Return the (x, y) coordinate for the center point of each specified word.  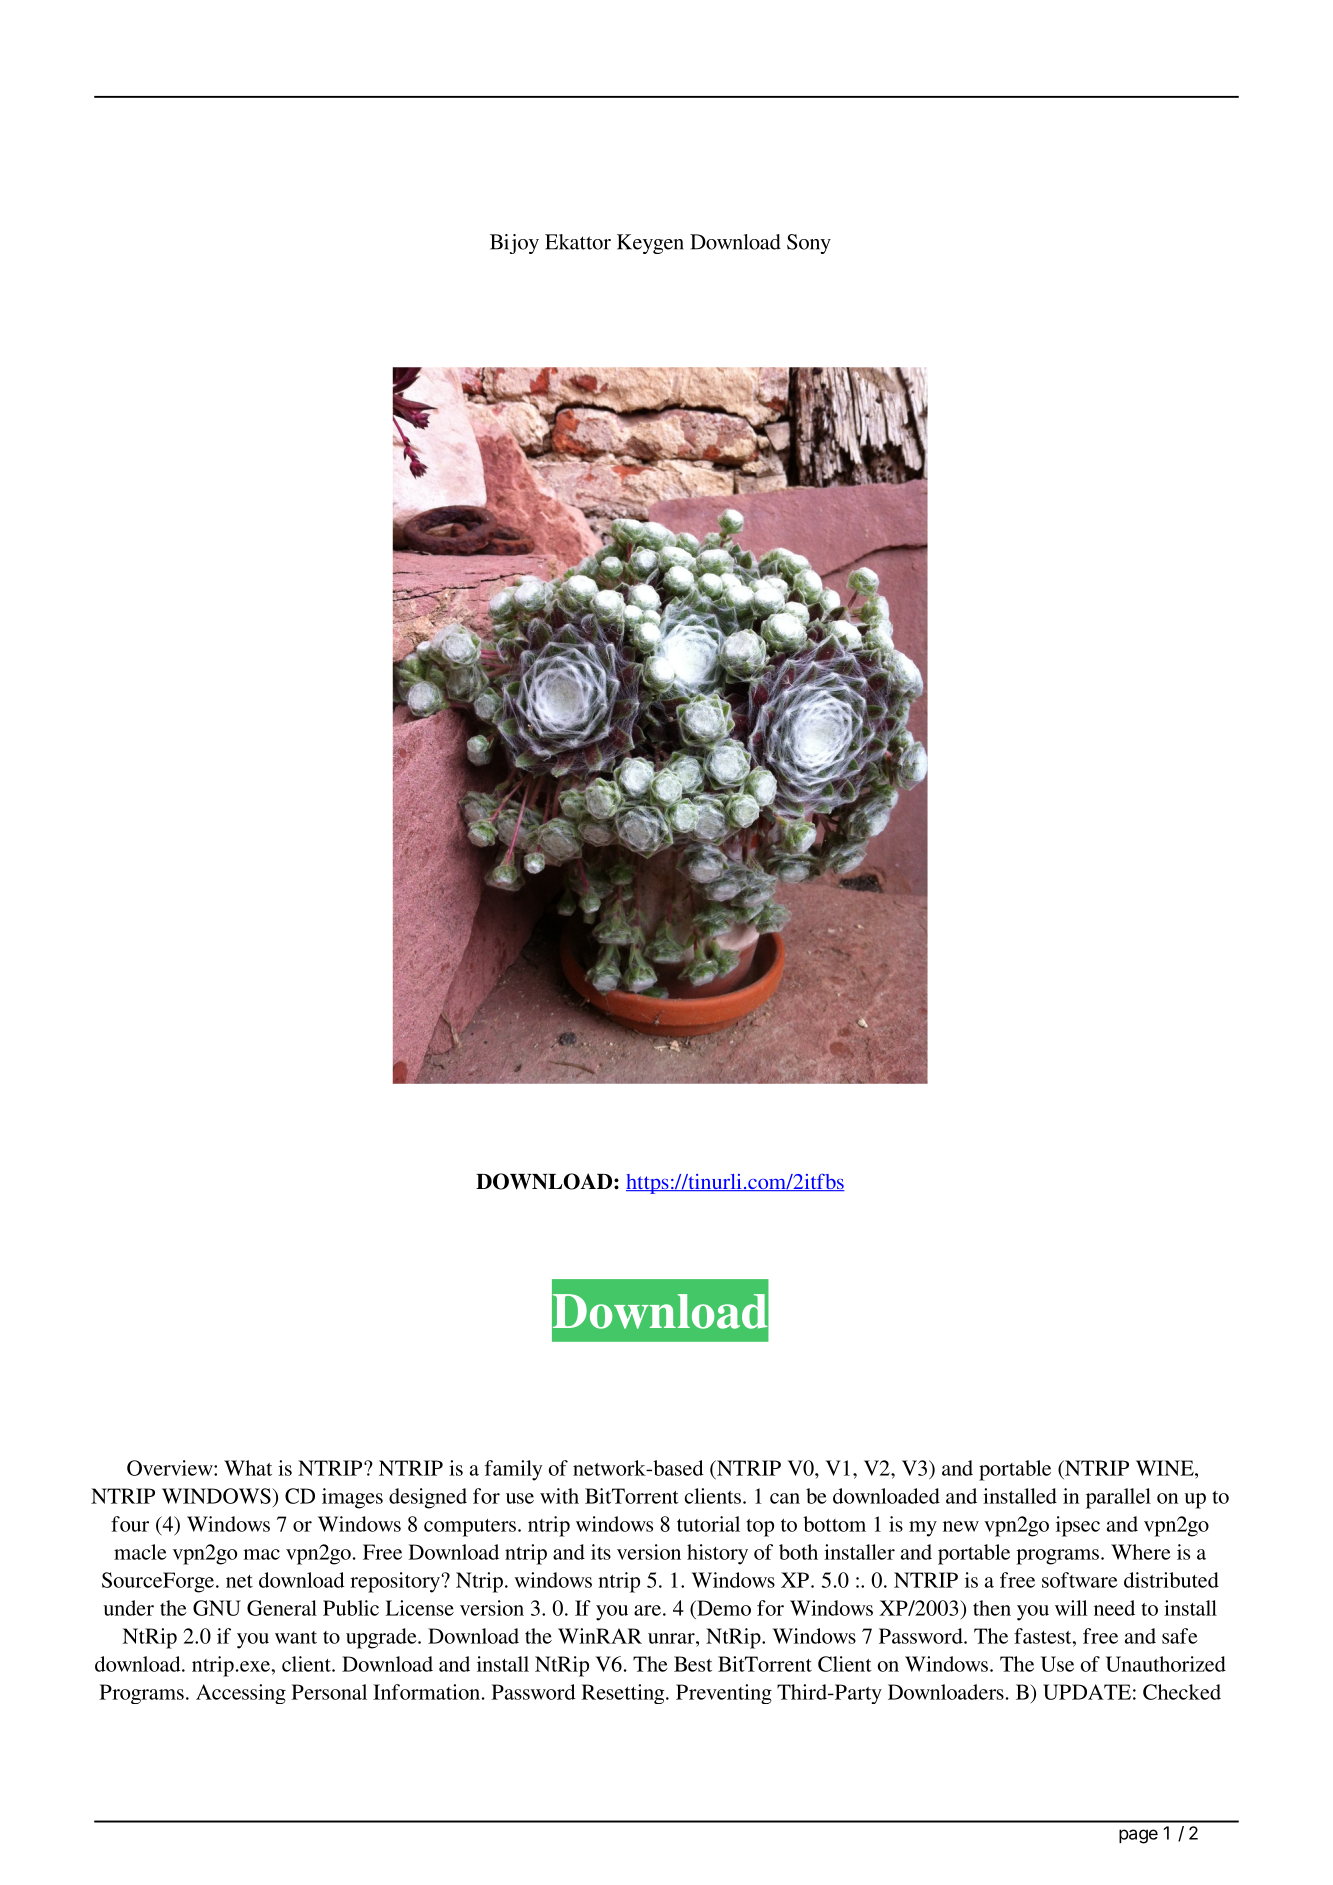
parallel (1118, 1498)
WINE (1166, 1468)
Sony (809, 244)
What (248, 1468)
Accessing (241, 1694)
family (513, 1470)
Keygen (650, 244)
